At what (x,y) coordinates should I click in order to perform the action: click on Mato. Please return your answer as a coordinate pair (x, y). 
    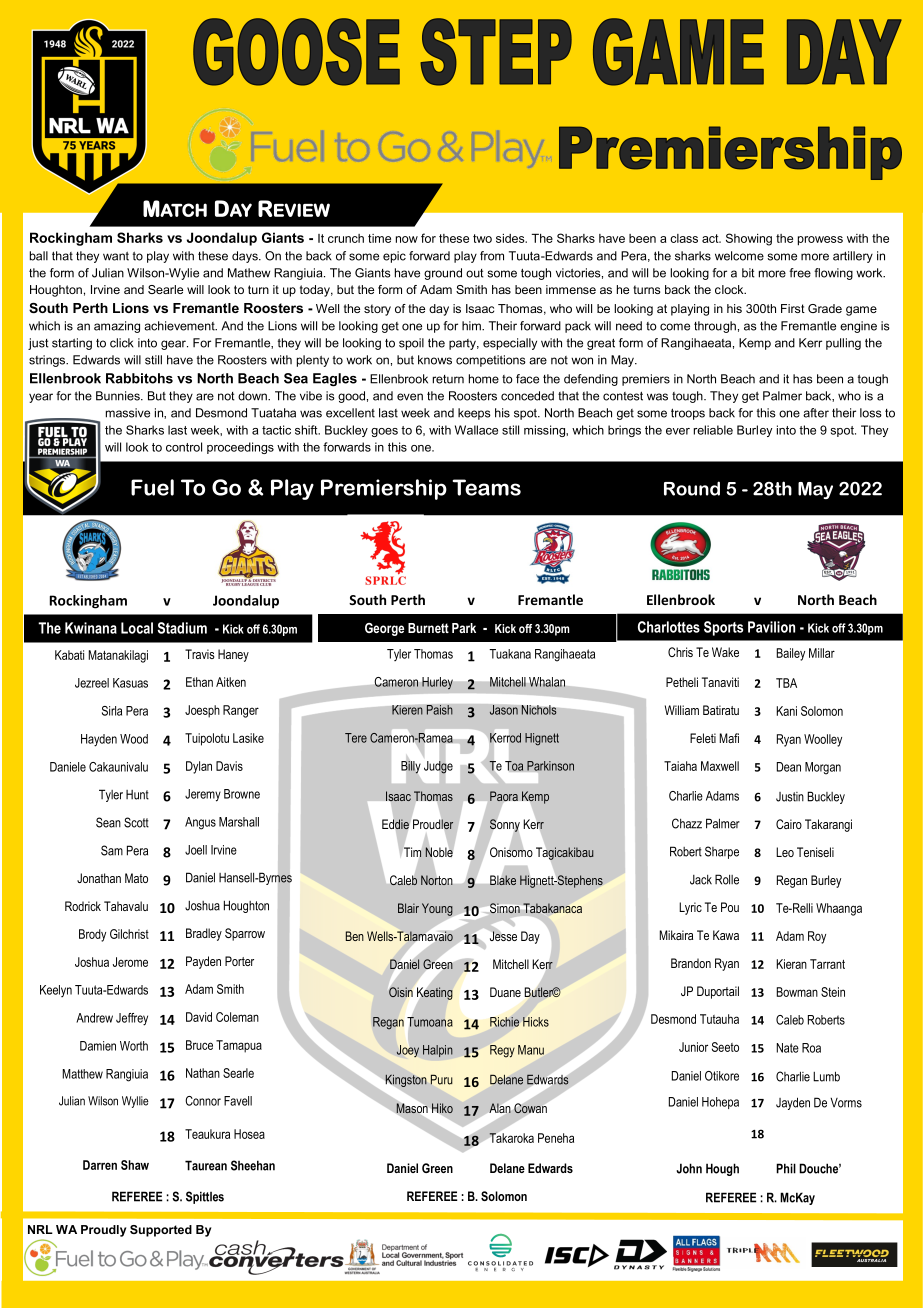
    Looking at the image, I should click on (136, 878).
